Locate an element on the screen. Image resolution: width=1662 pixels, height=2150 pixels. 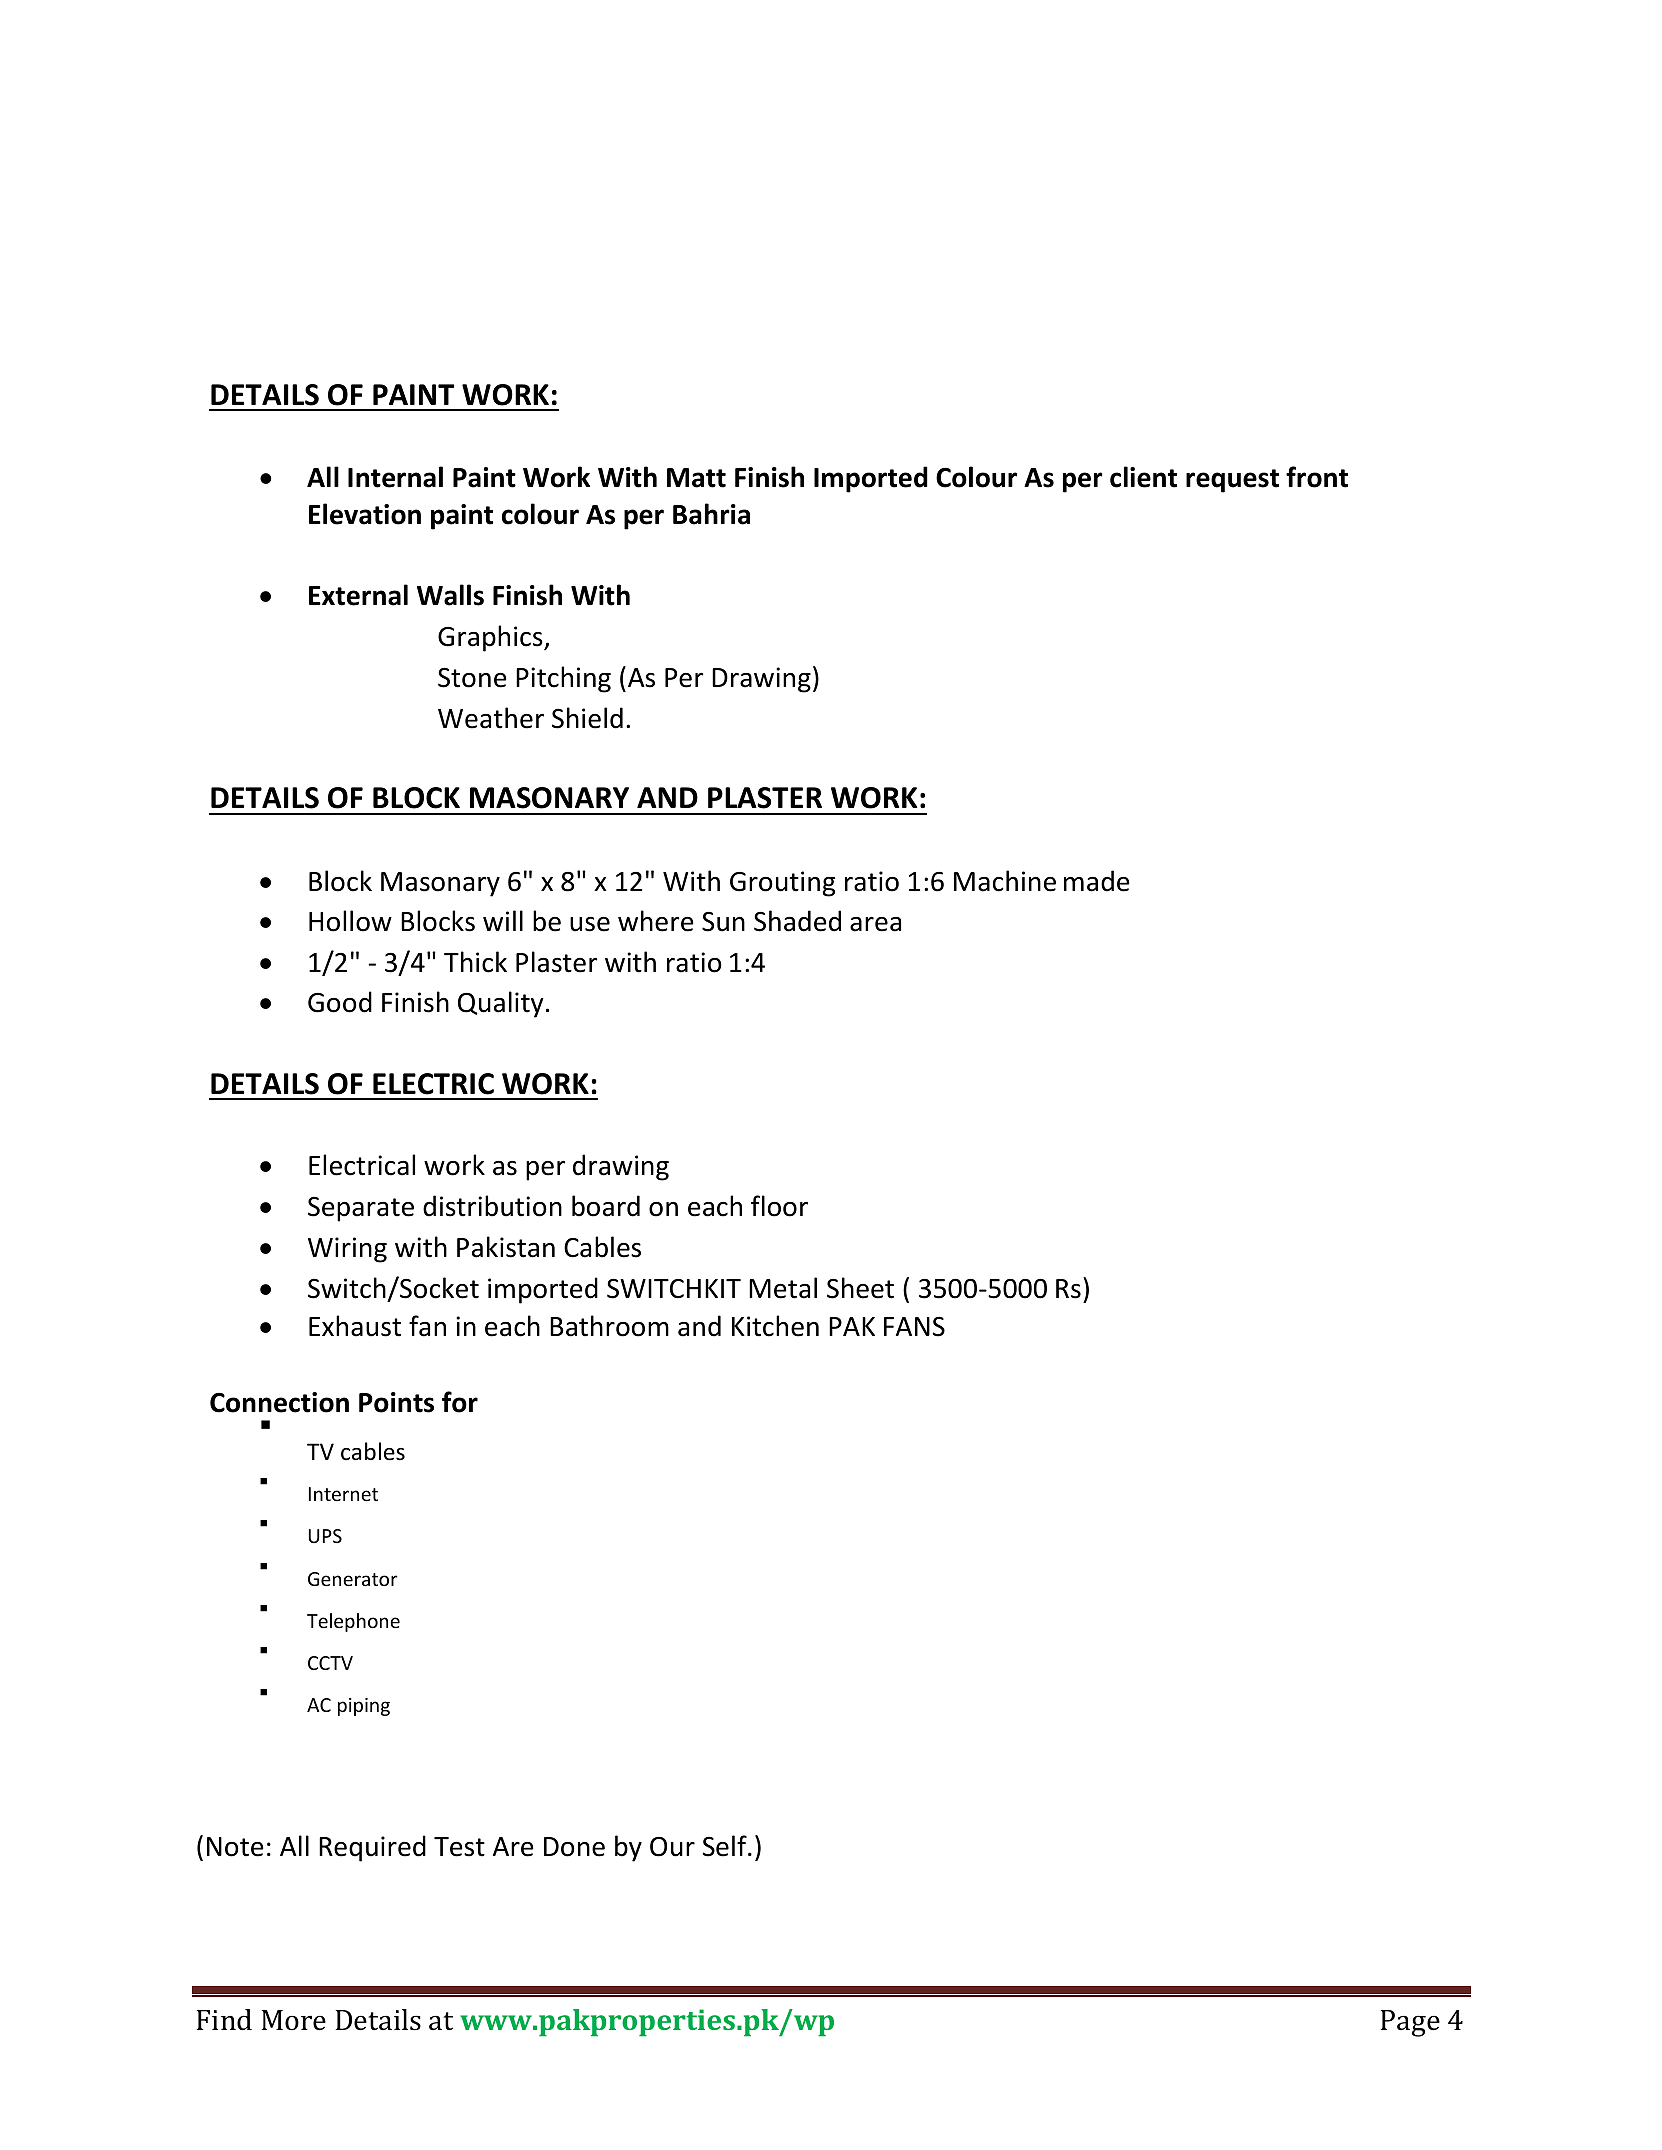
area is located at coordinates (875, 924).
